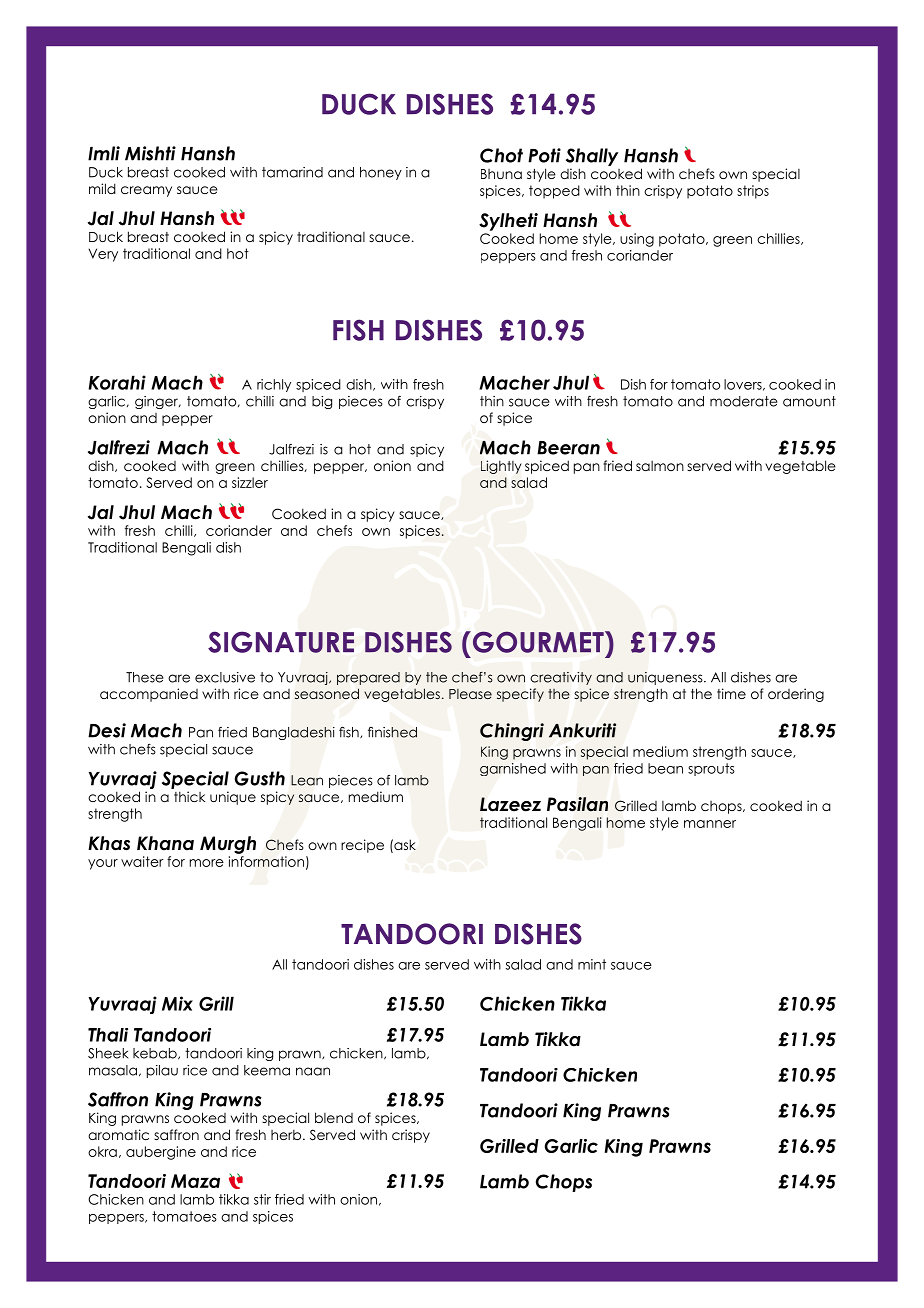  What do you see at coordinates (146, 191) in the screenshot?
I see `creamy` at bounding box center [146, 191].
